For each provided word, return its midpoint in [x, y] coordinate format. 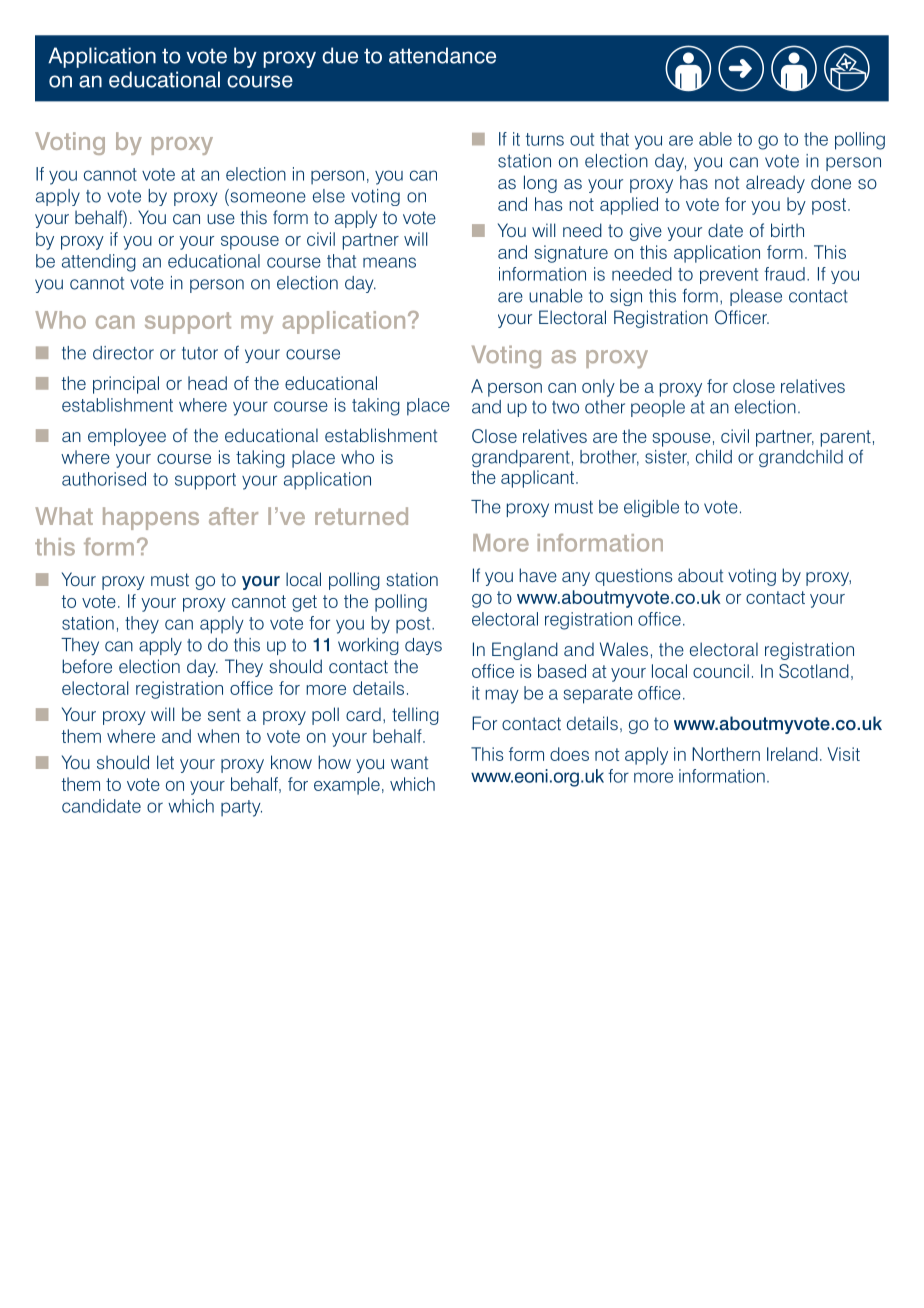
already [775, 184]
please [756, 297]
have [538, 575]
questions [633, 577]
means [389, 262]
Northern [726, 754]
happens [151, 518]
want [409, 762]
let [165, 762]
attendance [442, 55]
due [340, 55]
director [123, 353]
